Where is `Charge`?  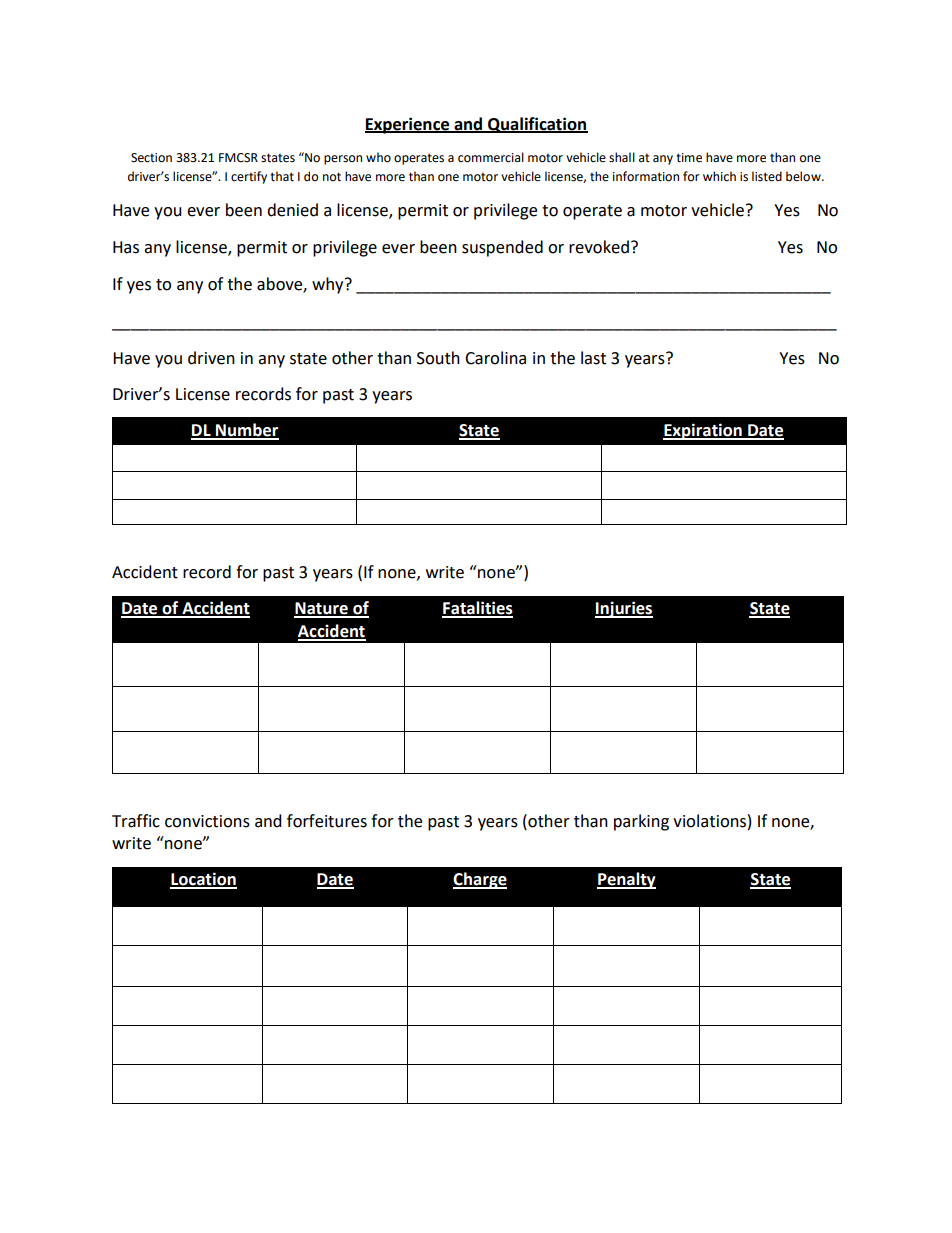 Charge is located at coordinates (480, 880).
